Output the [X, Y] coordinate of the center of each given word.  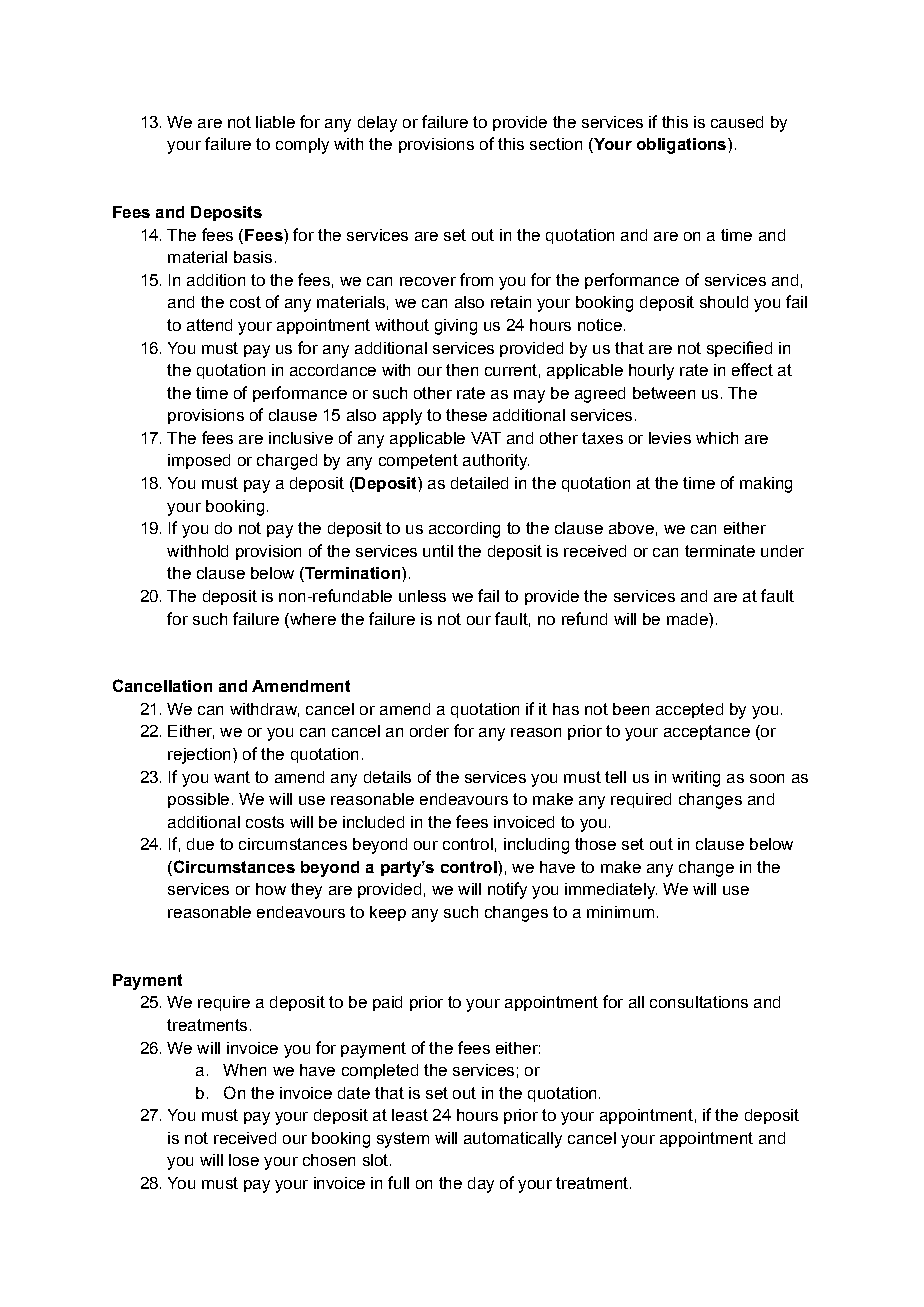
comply [302, 146]
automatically [513, 1140]
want [232, 777]
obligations [681, 146]
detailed [479, 483]
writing [696, 779]
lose [244, 1160]
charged [287, 462]
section [556, 144]
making [766, 485]
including [536, 846]
